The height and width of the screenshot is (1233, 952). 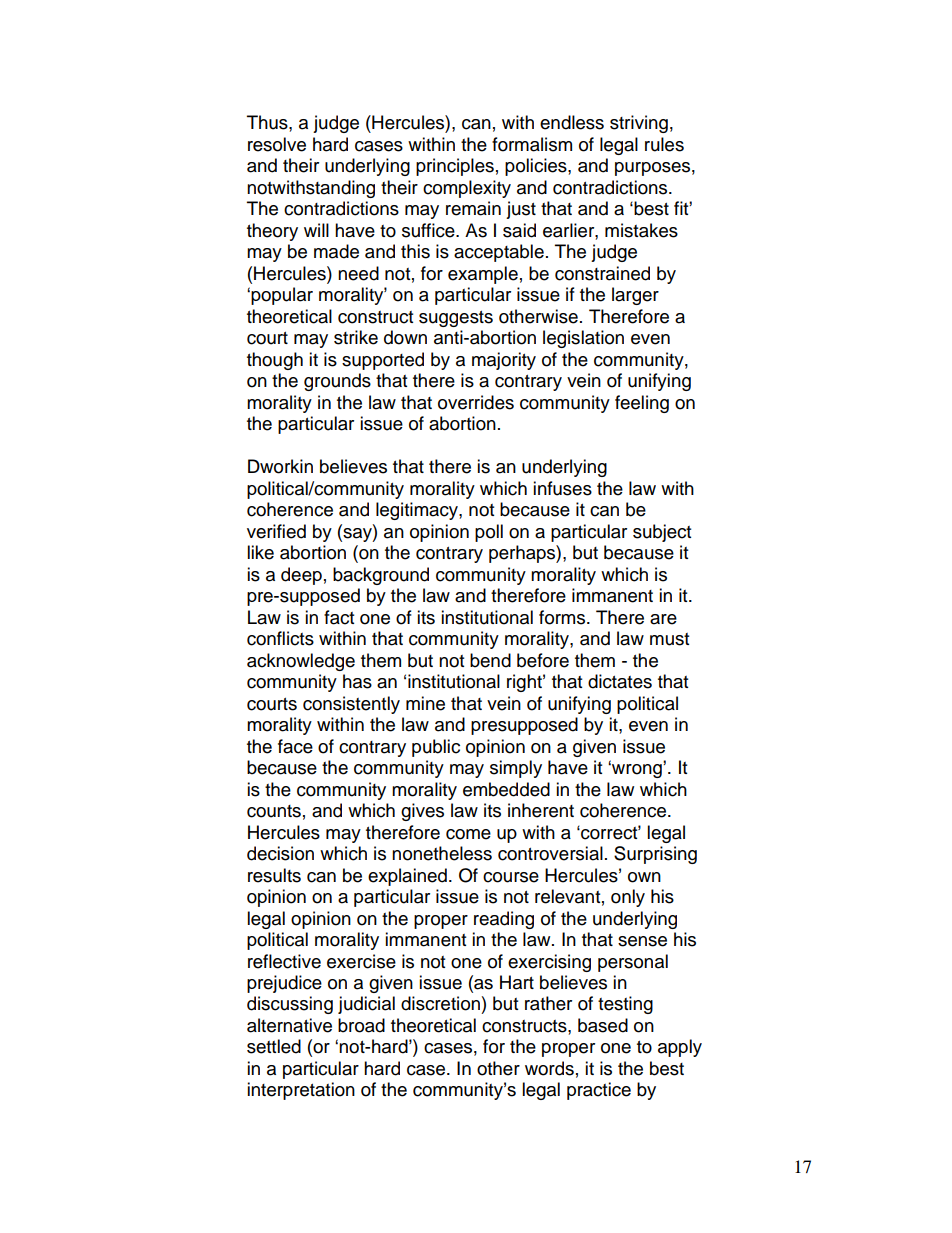 I want to click on interpretation, so click(x=301, y=1091).
